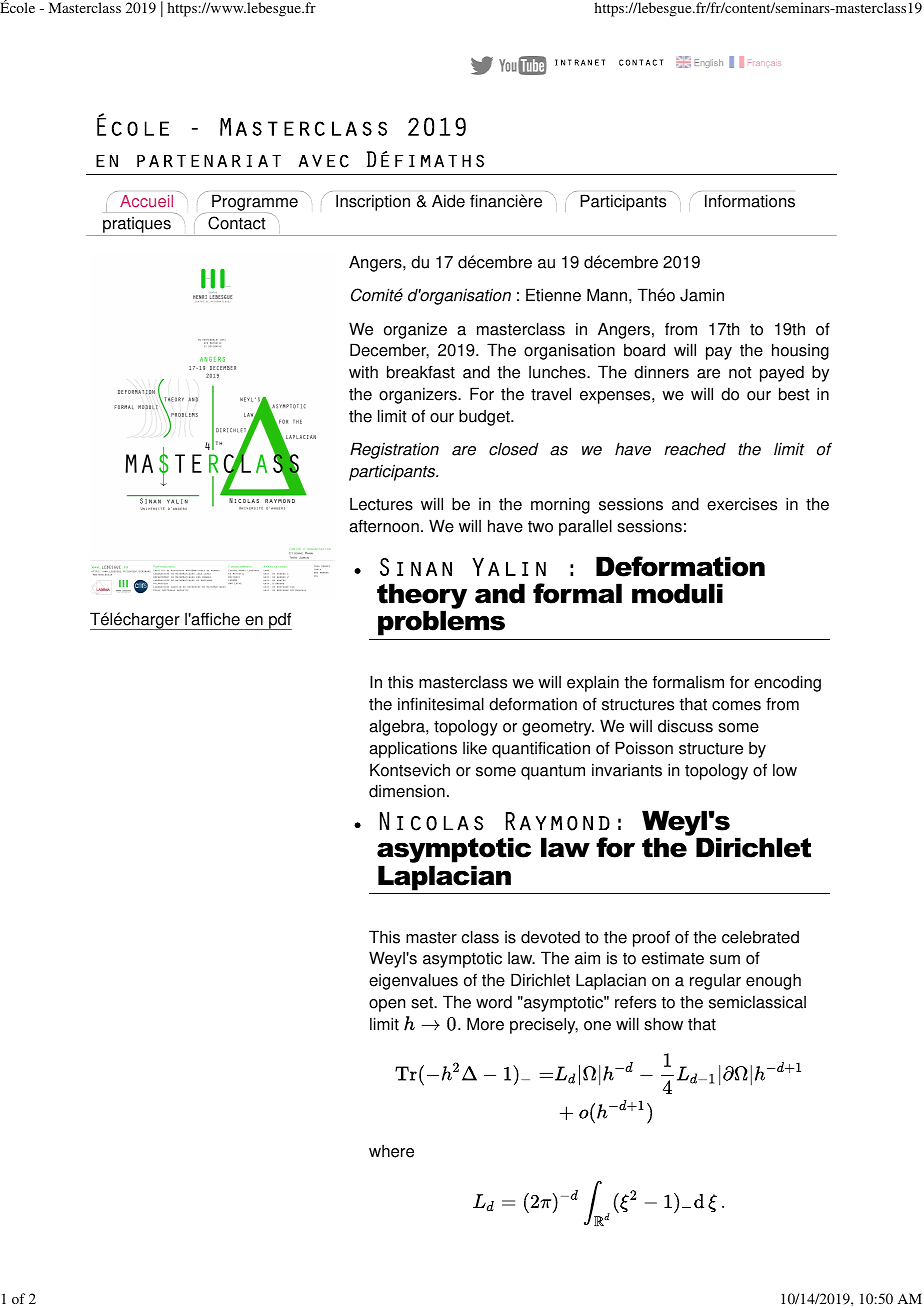 The height and width of the document is (1308, 924). Describe the element at coordinates (540, 527) in the document. I see `two` at that location.
